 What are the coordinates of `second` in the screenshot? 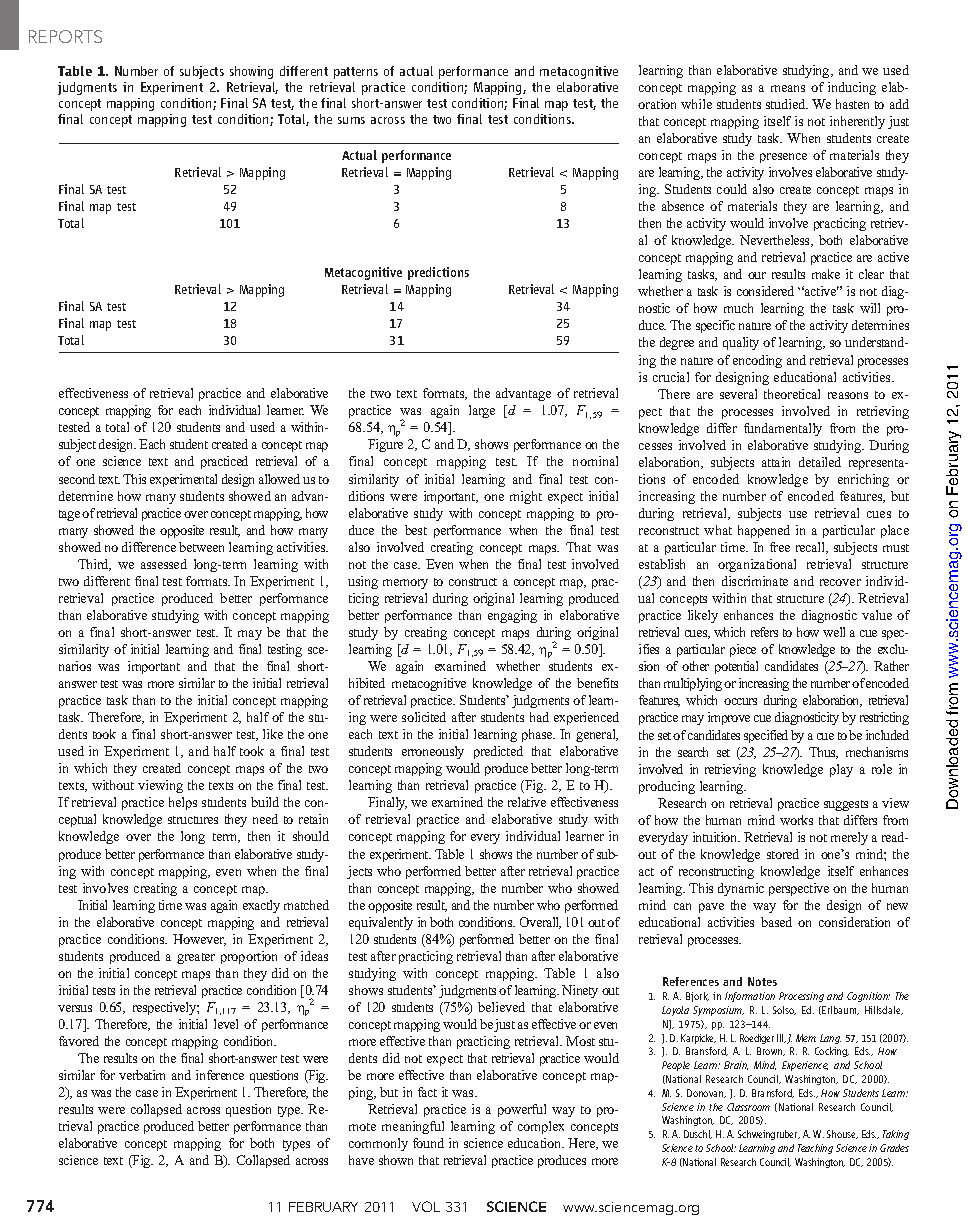 It's located at (77, 479).
